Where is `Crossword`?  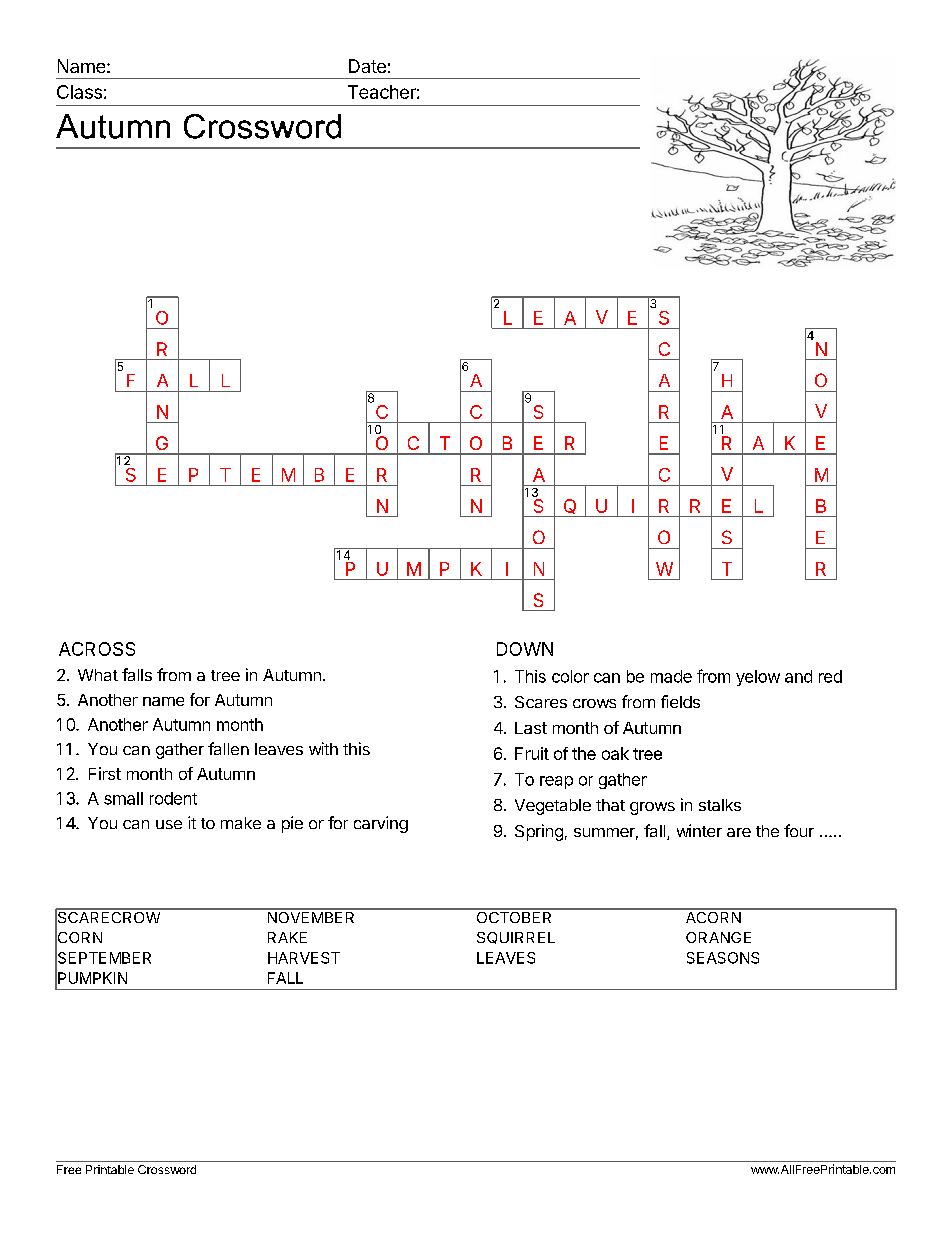
Crossword is located at coordinates (167, 1169).
